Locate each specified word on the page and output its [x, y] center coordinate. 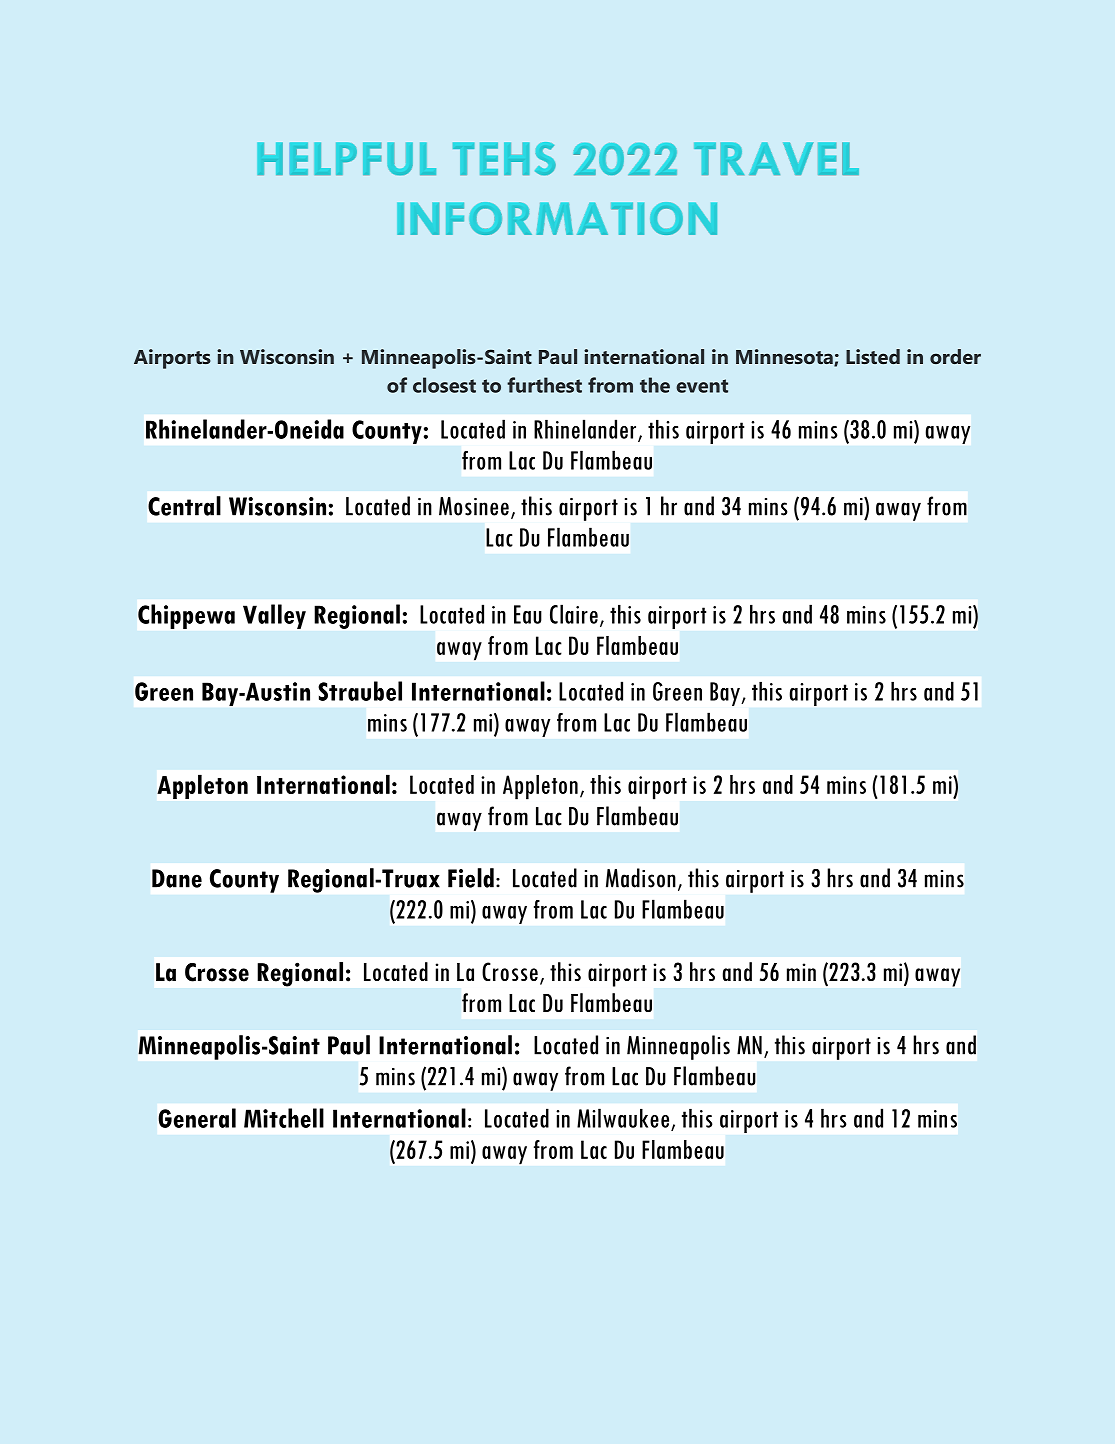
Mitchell [284, 1118]
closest [444, 385]
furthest [544, 385]
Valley [274, 616]
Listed [873, 356]
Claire [574, 614]
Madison [641, 878]
